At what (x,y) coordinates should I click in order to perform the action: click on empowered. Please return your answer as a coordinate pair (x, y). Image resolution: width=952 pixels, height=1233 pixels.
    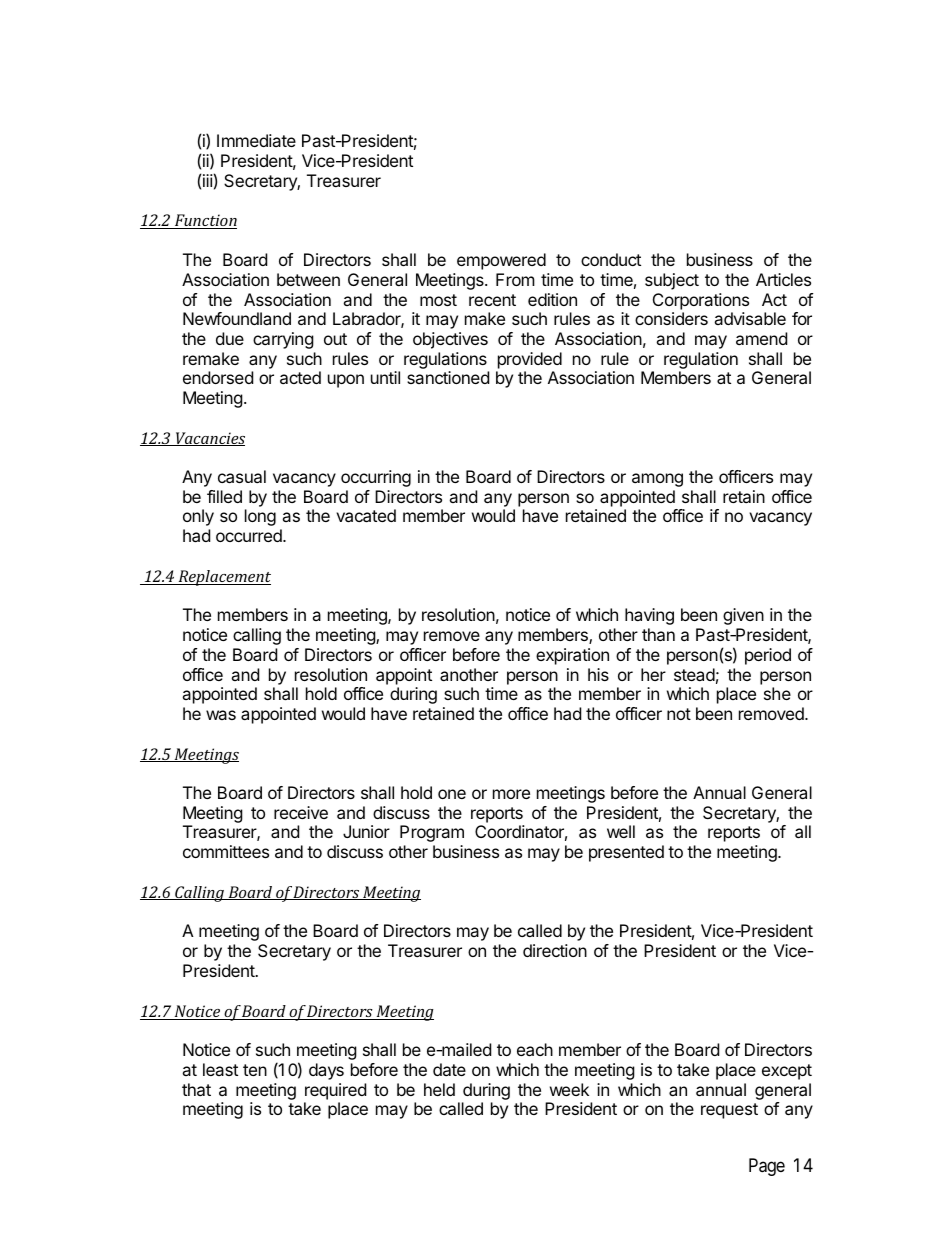
    Looking at the image, I should click on (501, 261).
